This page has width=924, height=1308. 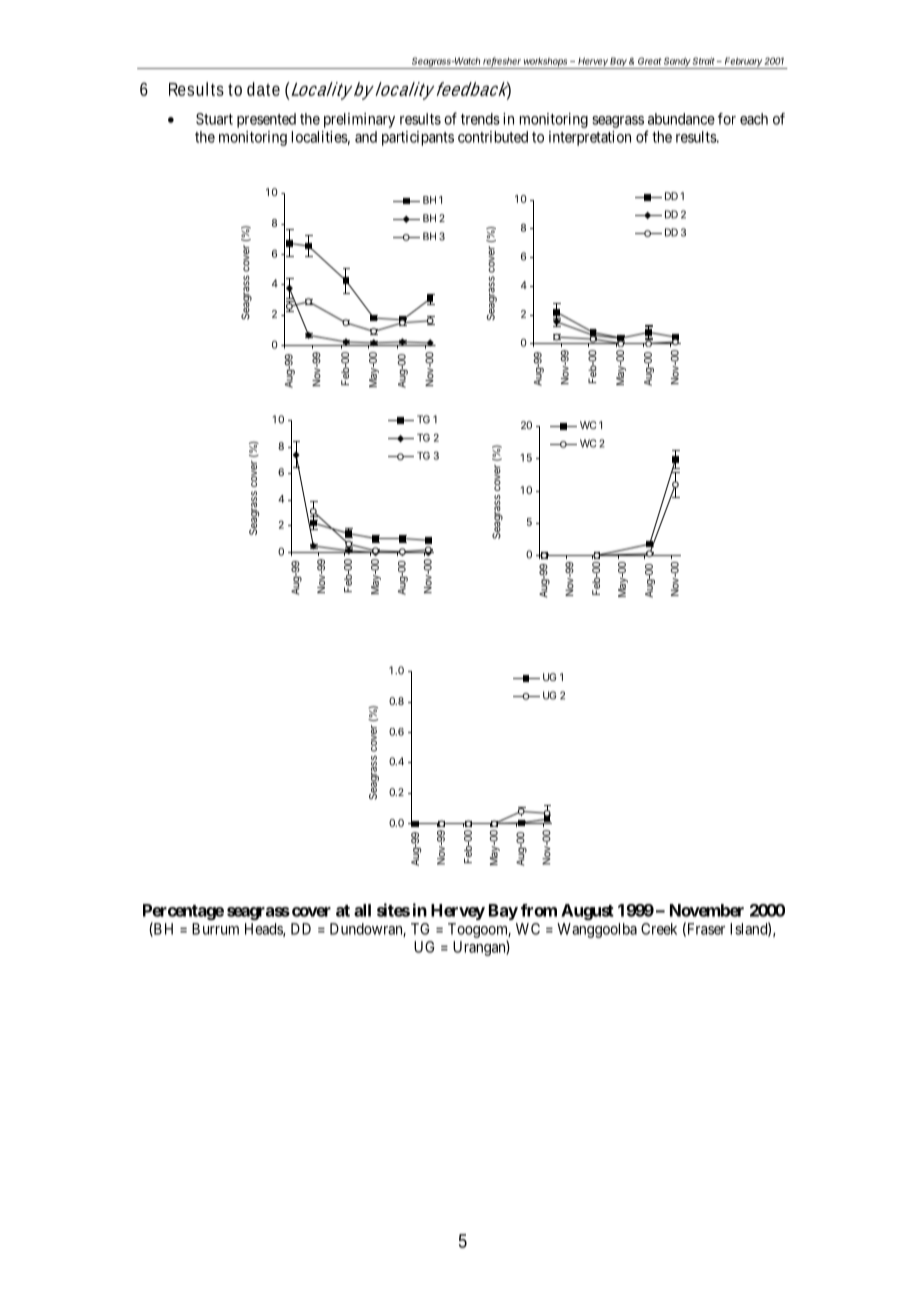 I want to click on Sandy, so click(x=677, y=63).
